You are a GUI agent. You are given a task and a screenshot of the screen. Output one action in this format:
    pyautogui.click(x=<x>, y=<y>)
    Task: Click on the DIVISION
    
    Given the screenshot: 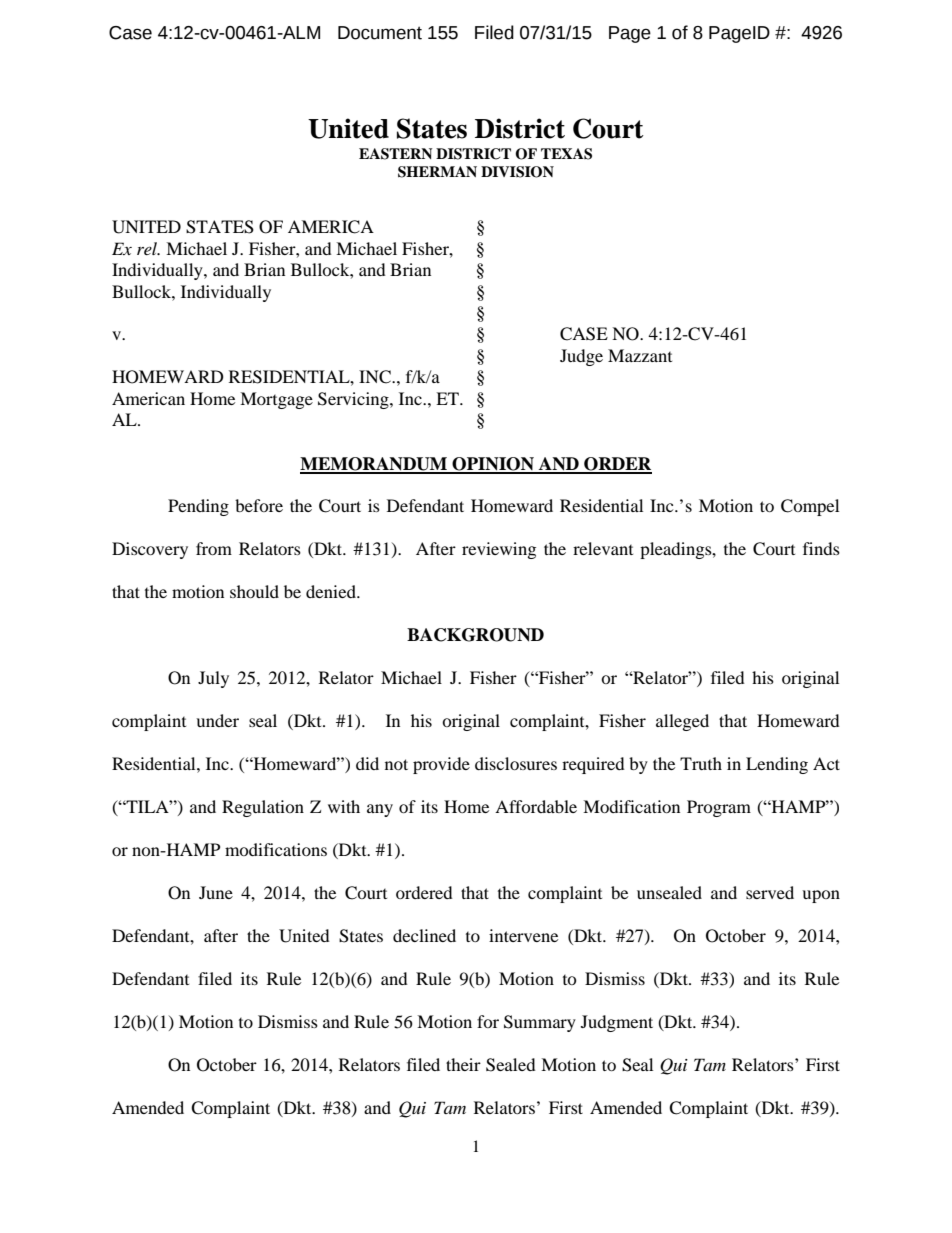 What is the action you would take?
    pyautogui.click(x=517, y=172)
